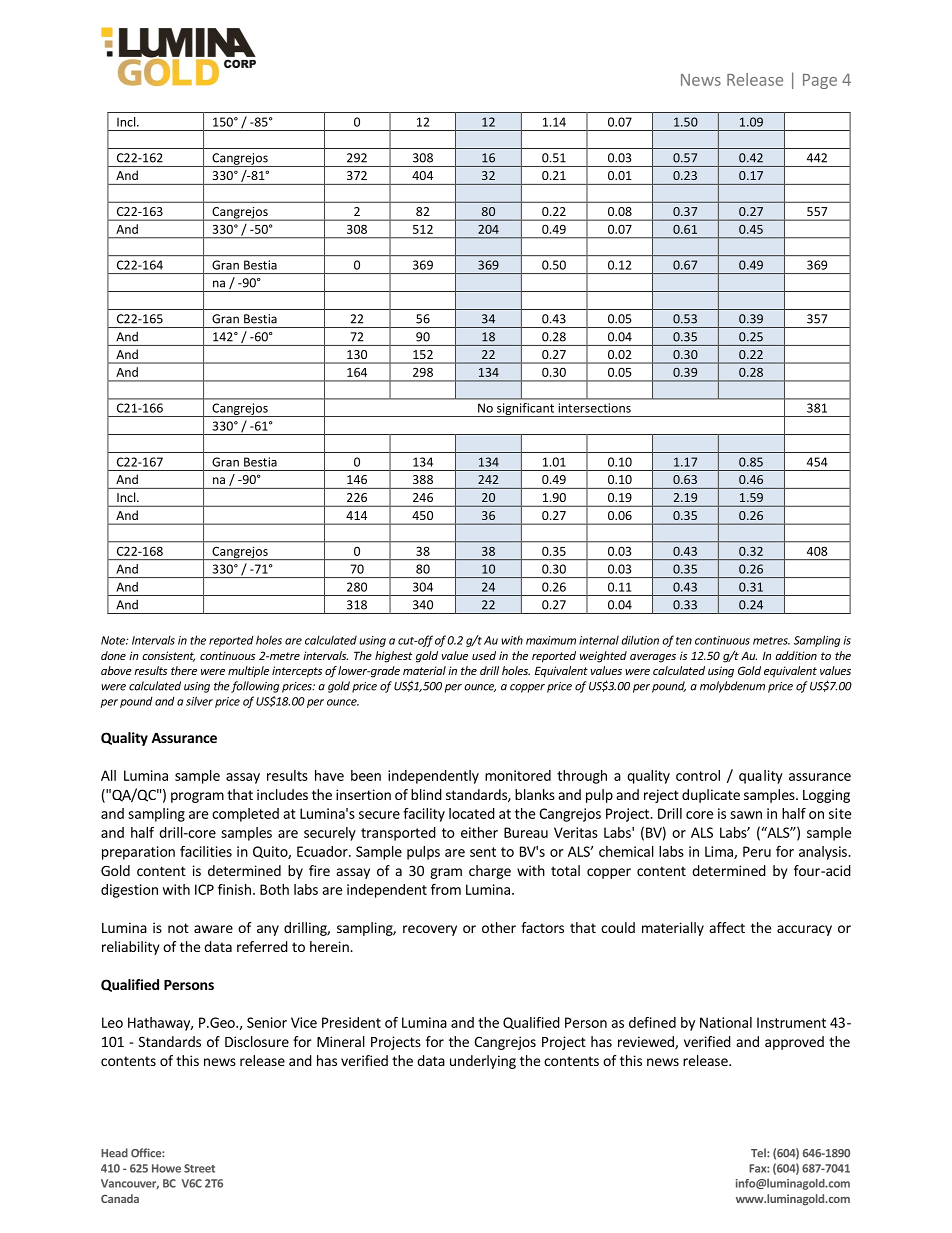  What do you see at coordinates (796, 655) in the page?
I see `addition` at bounding box center [796, 655].
